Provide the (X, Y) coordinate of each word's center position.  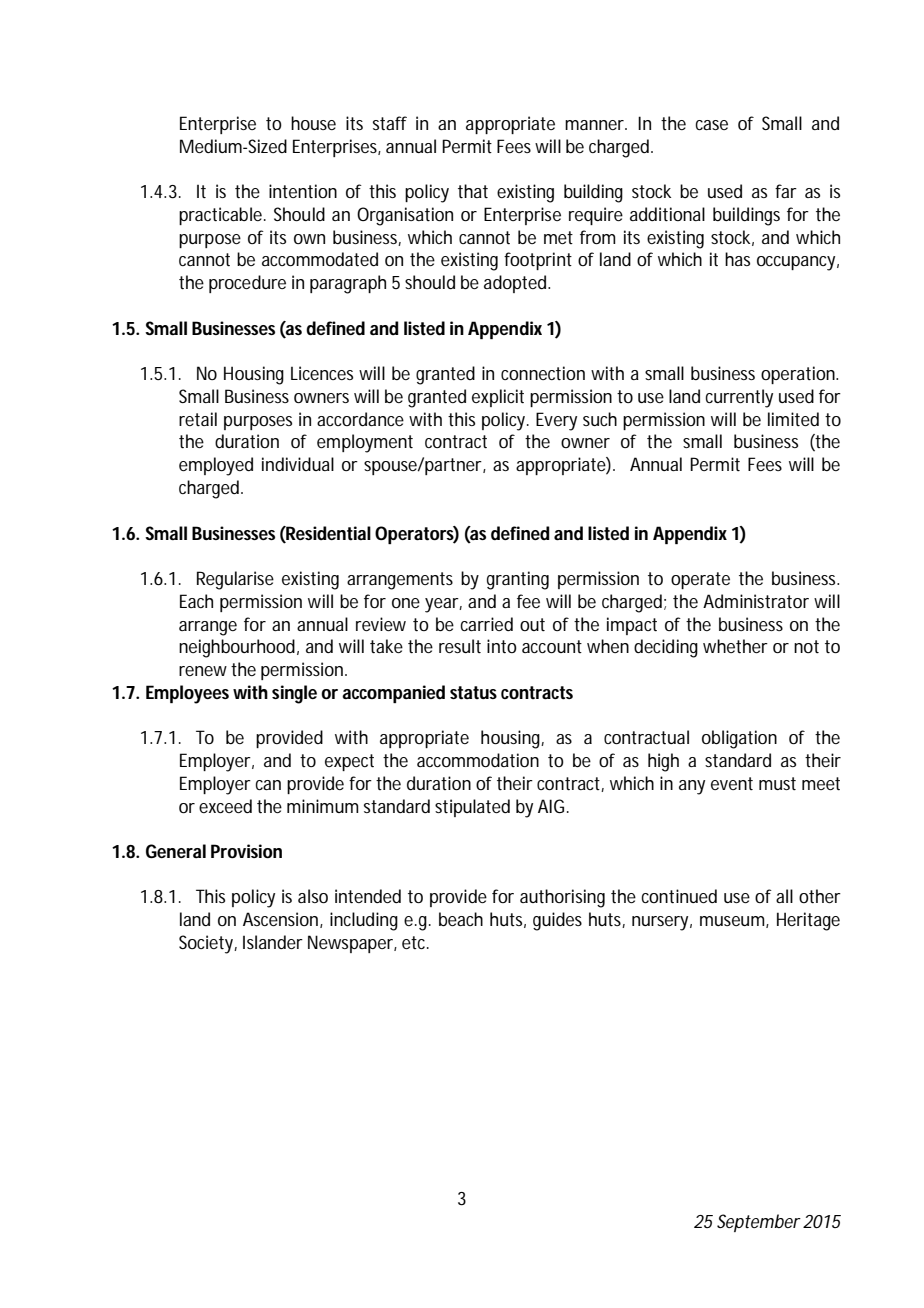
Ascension (280, 919)
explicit (498, 398)
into (502, 646)
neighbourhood (237, 648)
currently (739, 398)
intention (303, 191)
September (759, 1223)
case (712, 125)
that (473, 191)
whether (735, 646)
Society (207, 944)
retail (198, 419)
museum (732, 921)
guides (557, 921)
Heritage (808, 921)
